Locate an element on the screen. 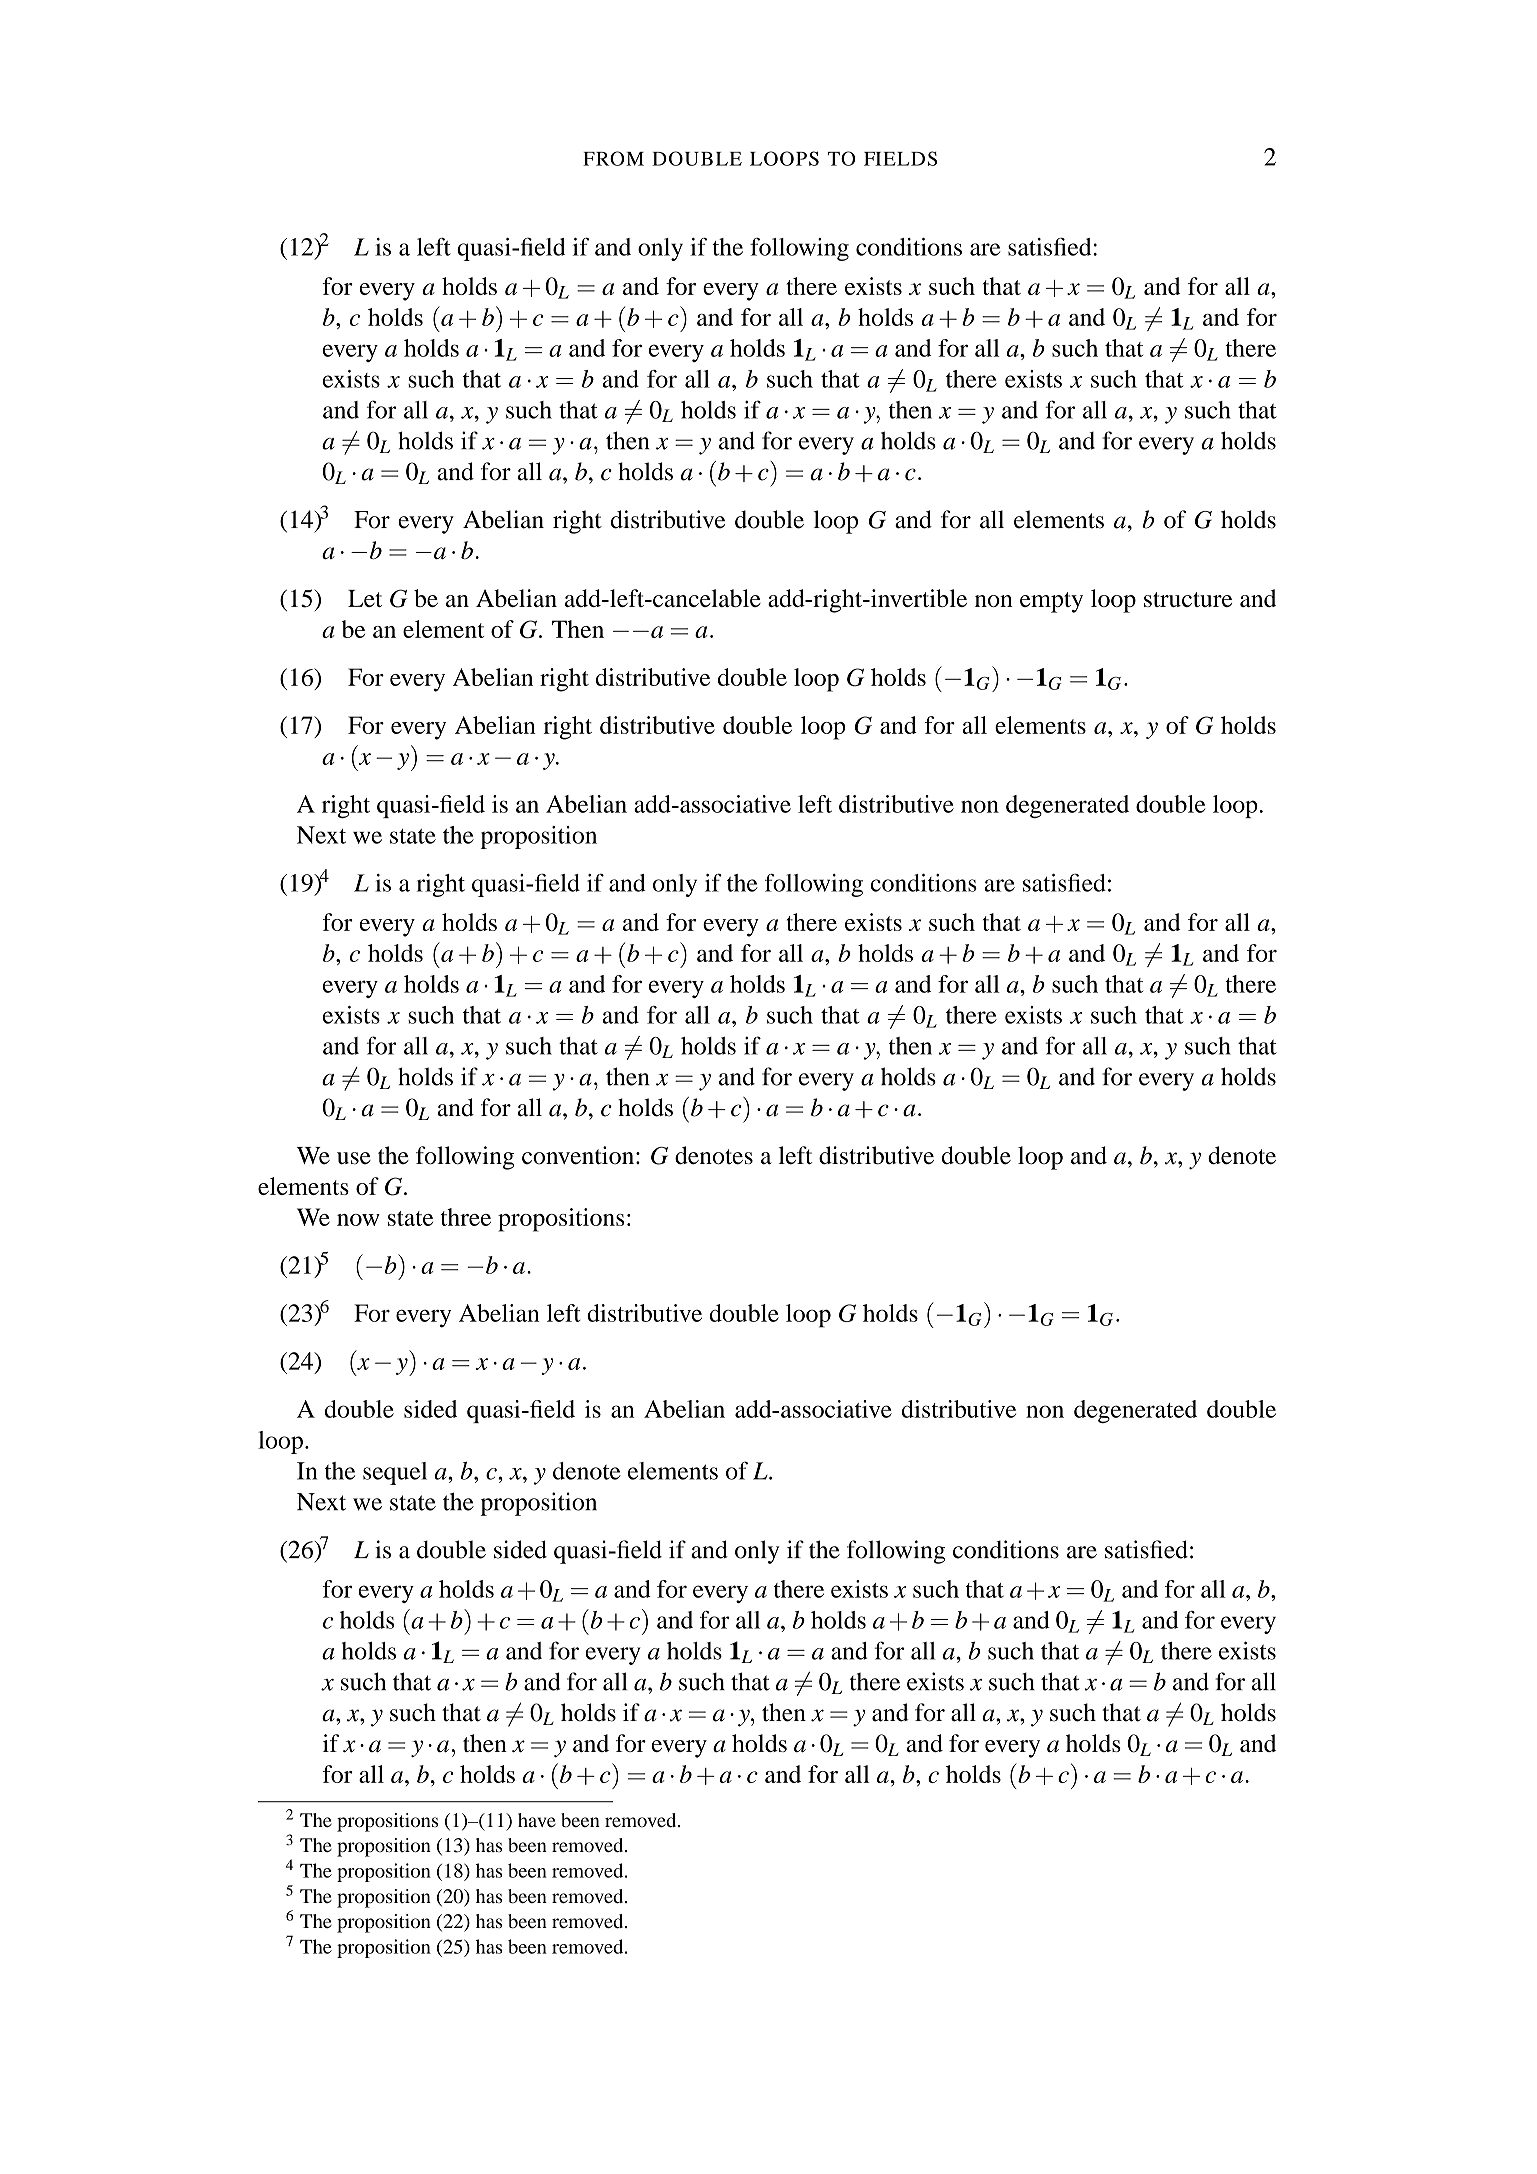  empty is located at coordinates (1051, 602).
